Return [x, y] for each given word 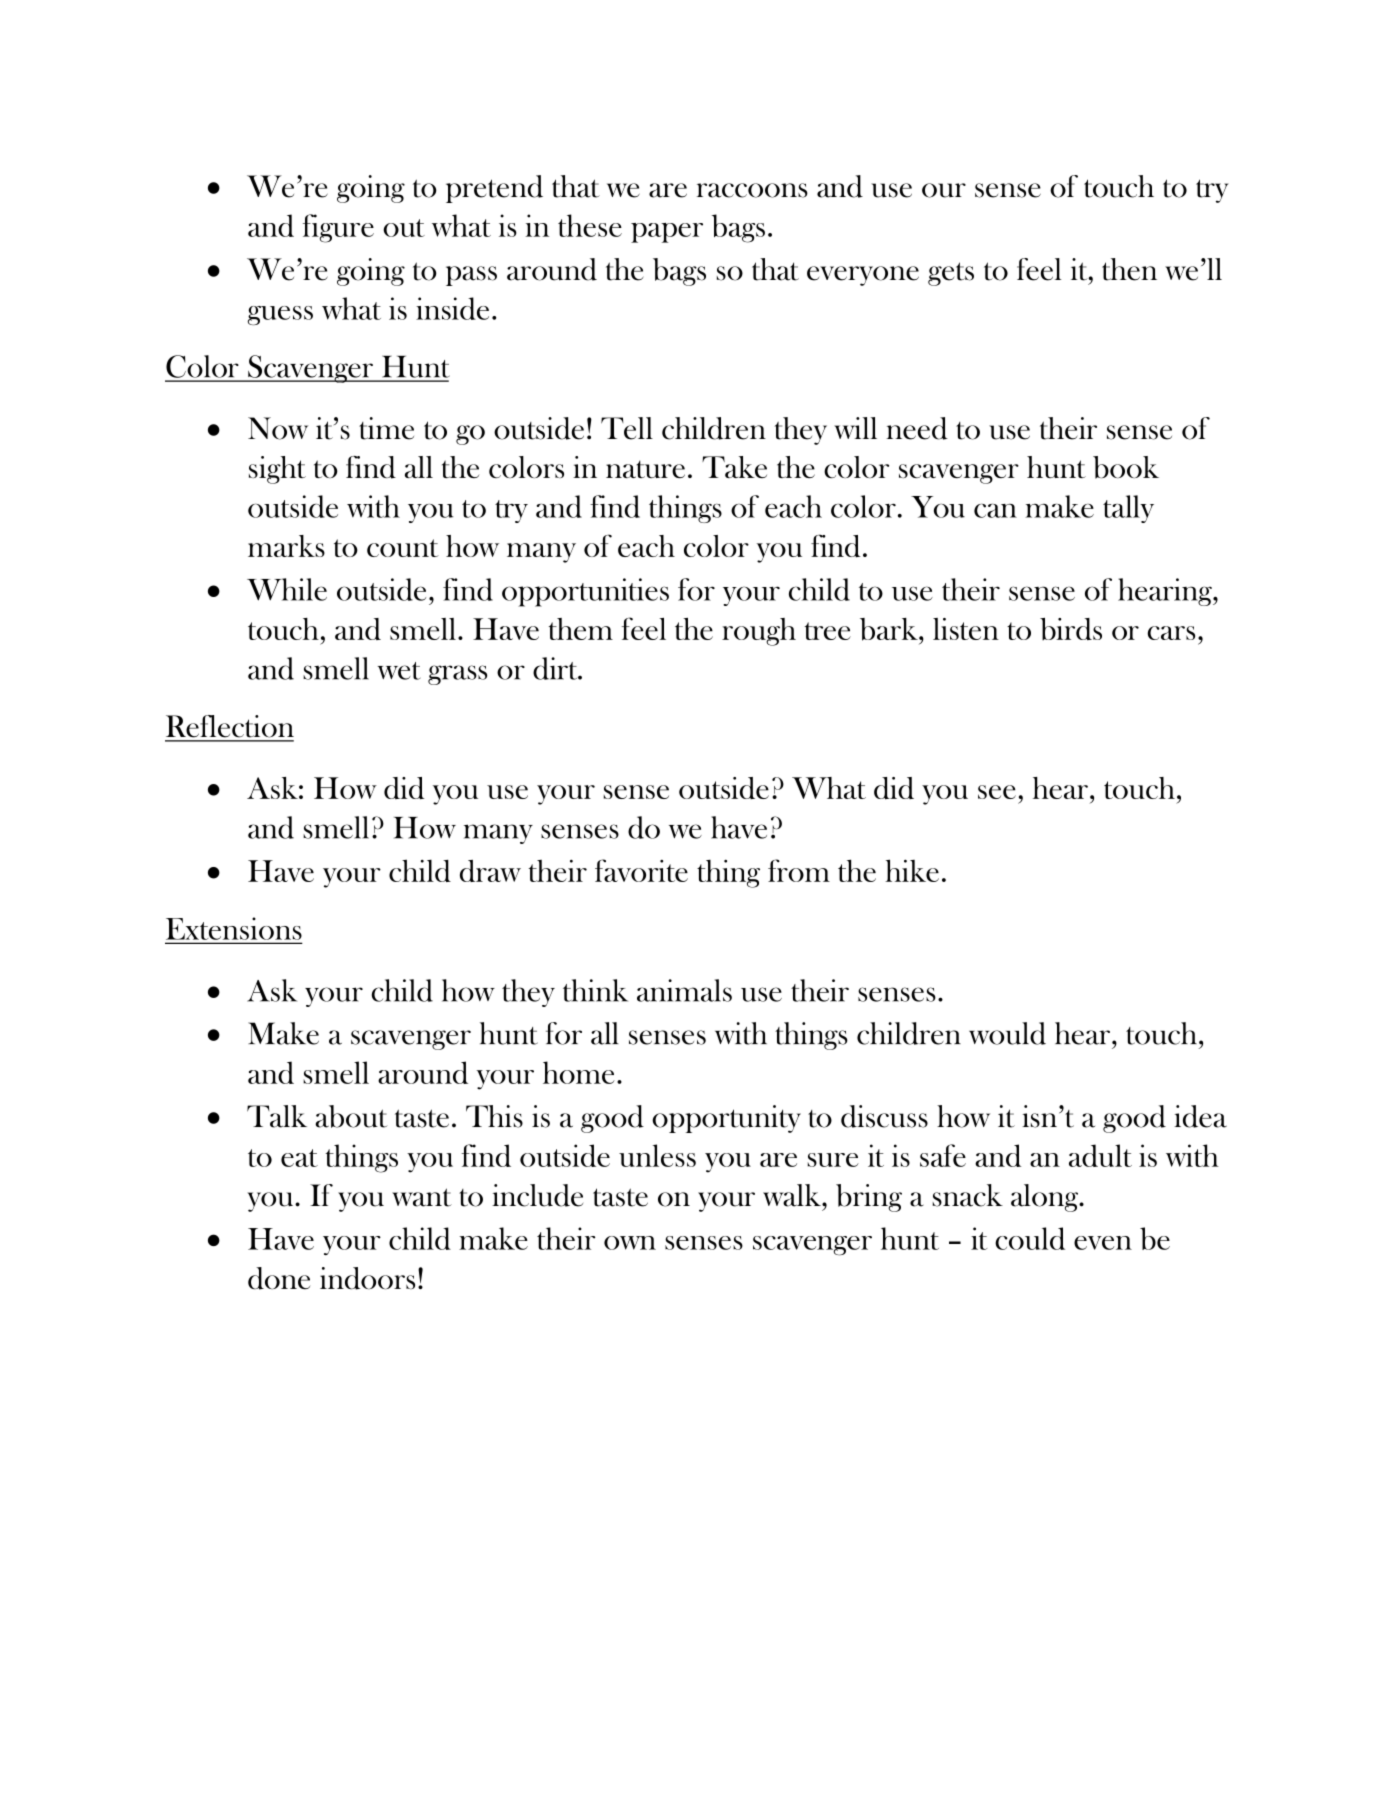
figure [338, 228]
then [1129, 269]
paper [667, 233]
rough [759, 632]
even [1103, 1243]
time [386, 428]
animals [684, 990]
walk [793, 1195]
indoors [367, 1278]
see [997, 792]
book [1126, 467]
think [595, 990]
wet [399, 671]
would [1007, 1033]
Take [734, 467]
